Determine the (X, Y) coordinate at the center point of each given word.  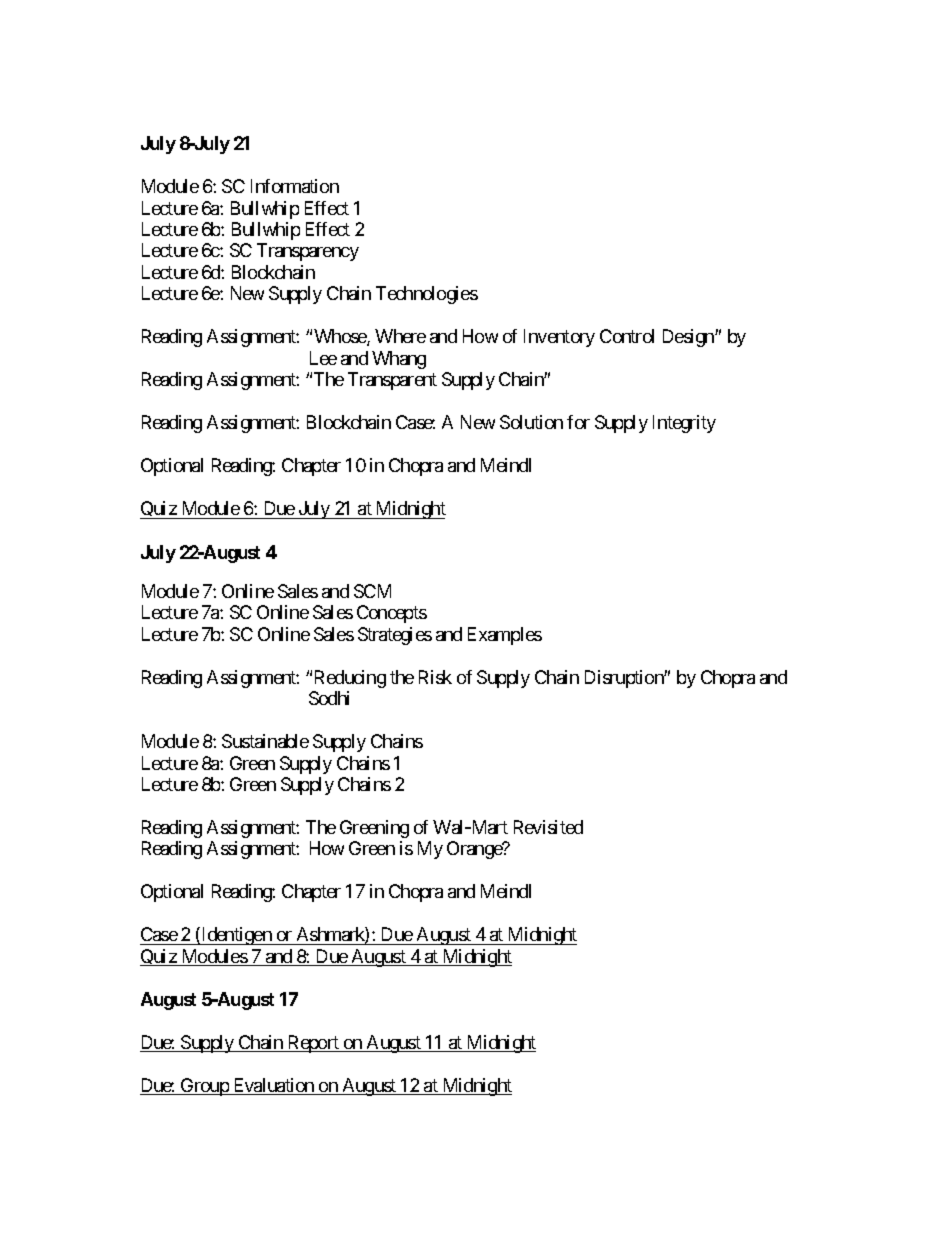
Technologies (427, 295)
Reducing (350, 679)
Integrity (684, 424)
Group (204, 1087)
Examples (505, 636)
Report (313, 1044)
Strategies (395, 636)
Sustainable (265, 741)
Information (295, 186)
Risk (435, 677)
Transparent (392, 381)
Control (627, 336)
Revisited (548, 827)
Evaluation (273, 1086)
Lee (323, 358)
